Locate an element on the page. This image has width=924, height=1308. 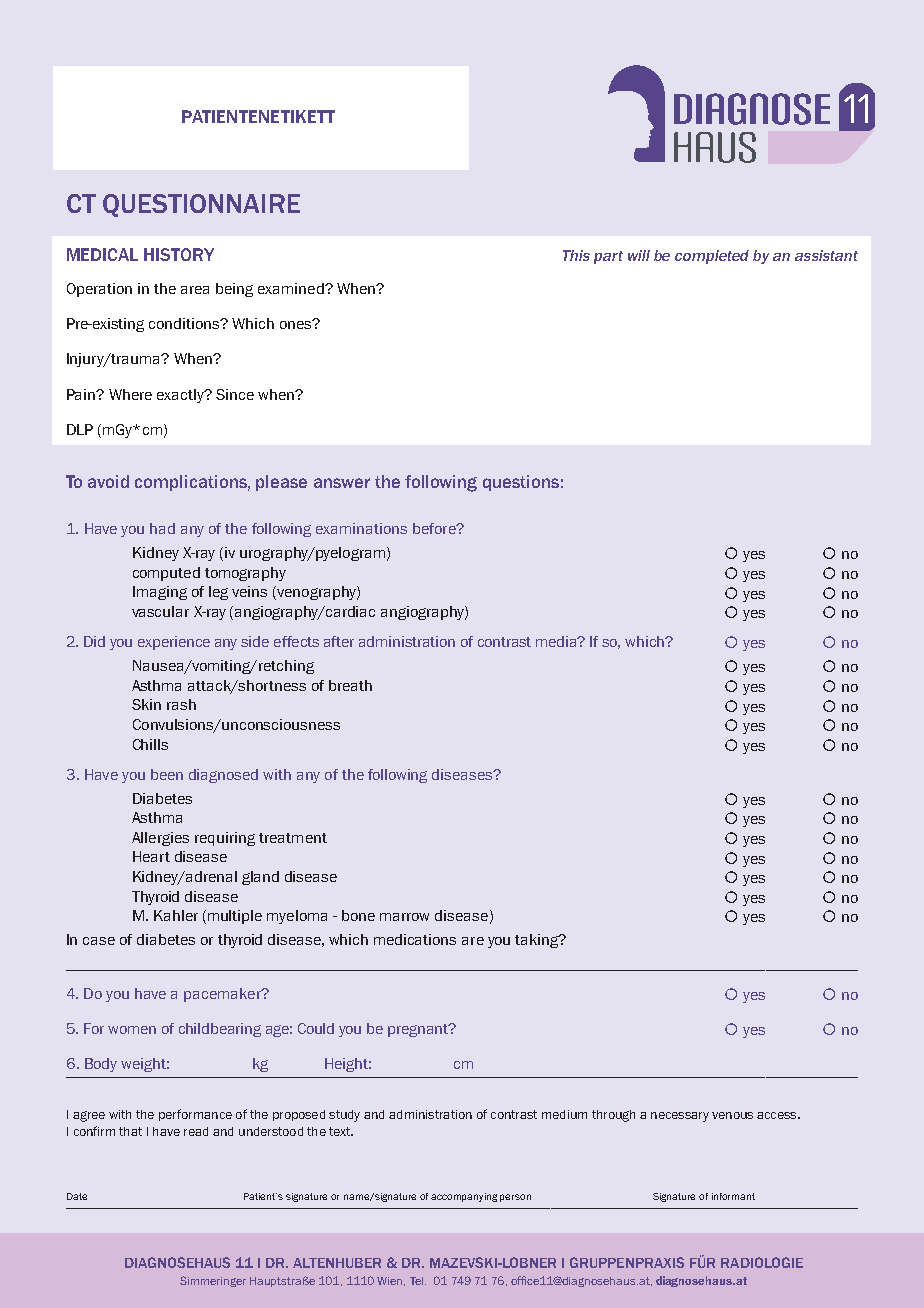
examined is located at coordinates (292, 288).
